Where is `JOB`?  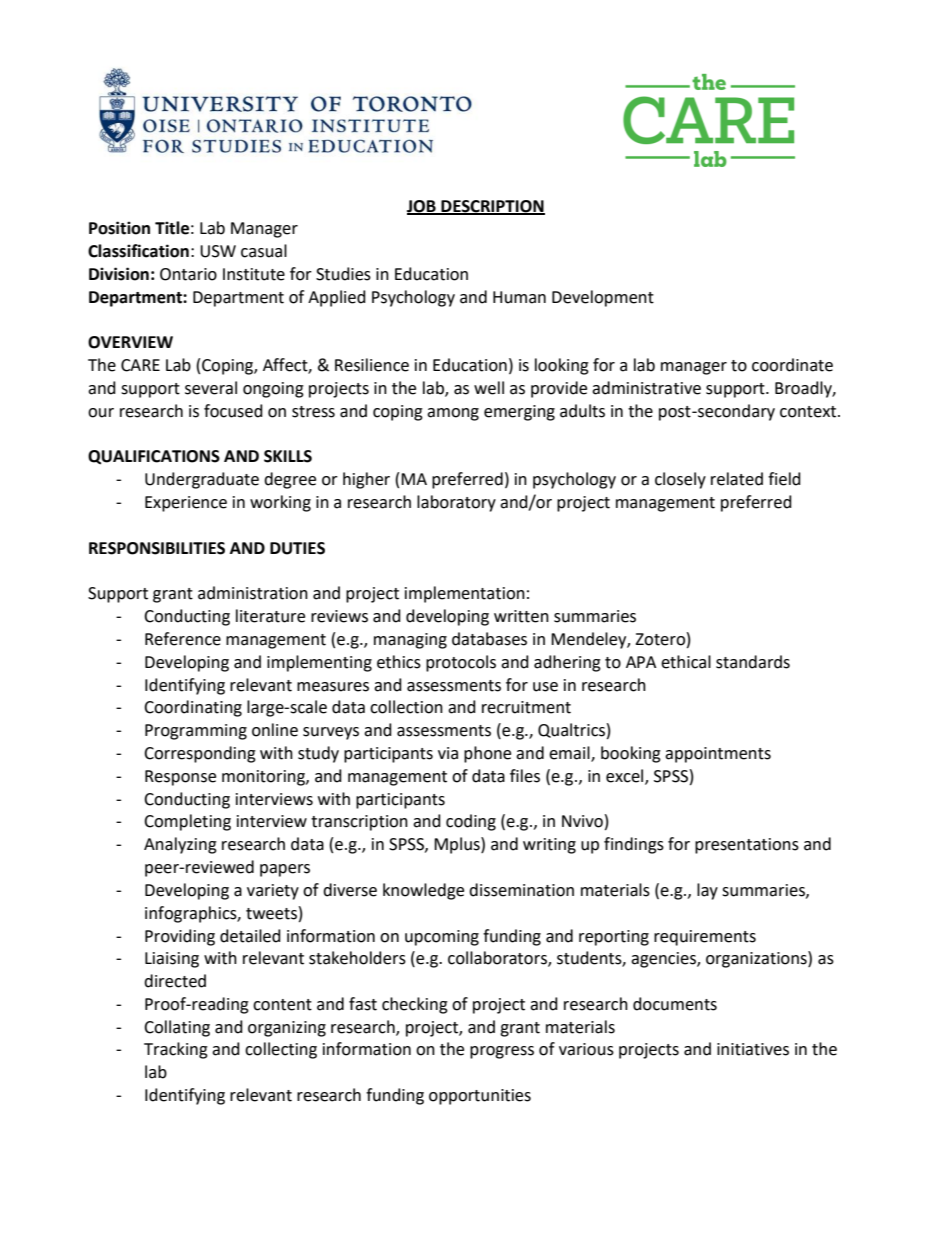 JOB is located at coordinates (422, 207).
